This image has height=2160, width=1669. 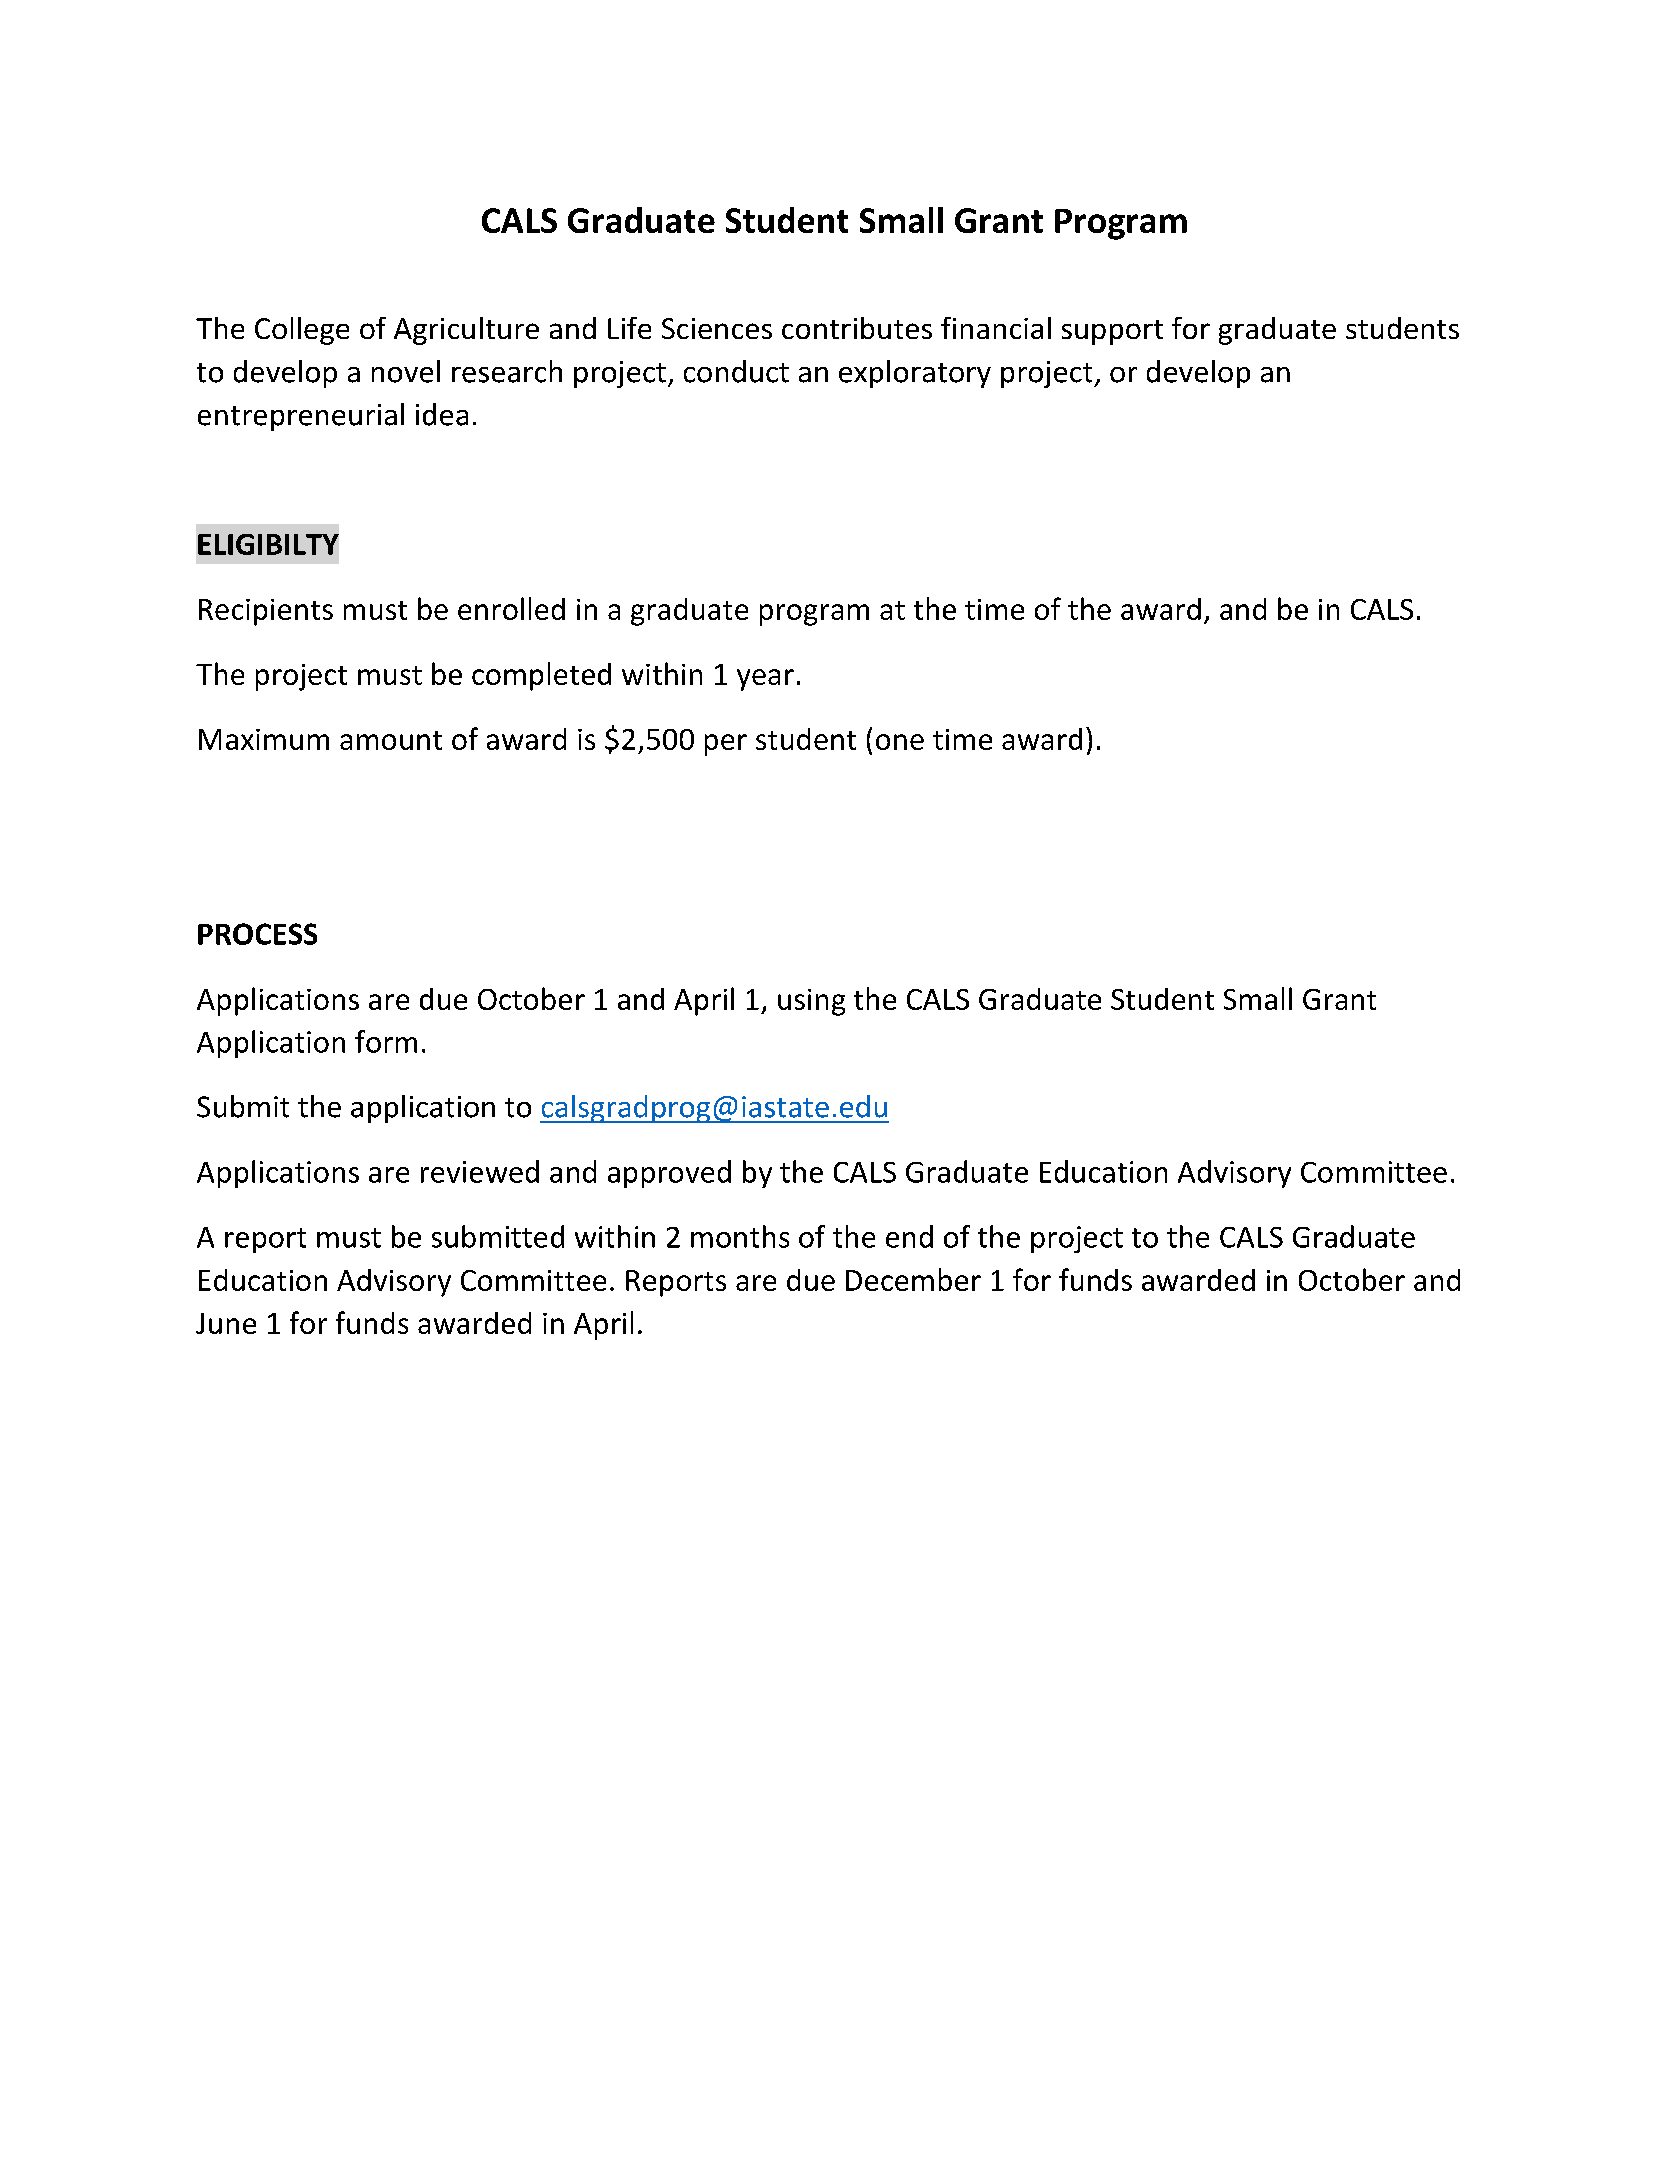 I want to click on amount, so click(x=391, y=740).
